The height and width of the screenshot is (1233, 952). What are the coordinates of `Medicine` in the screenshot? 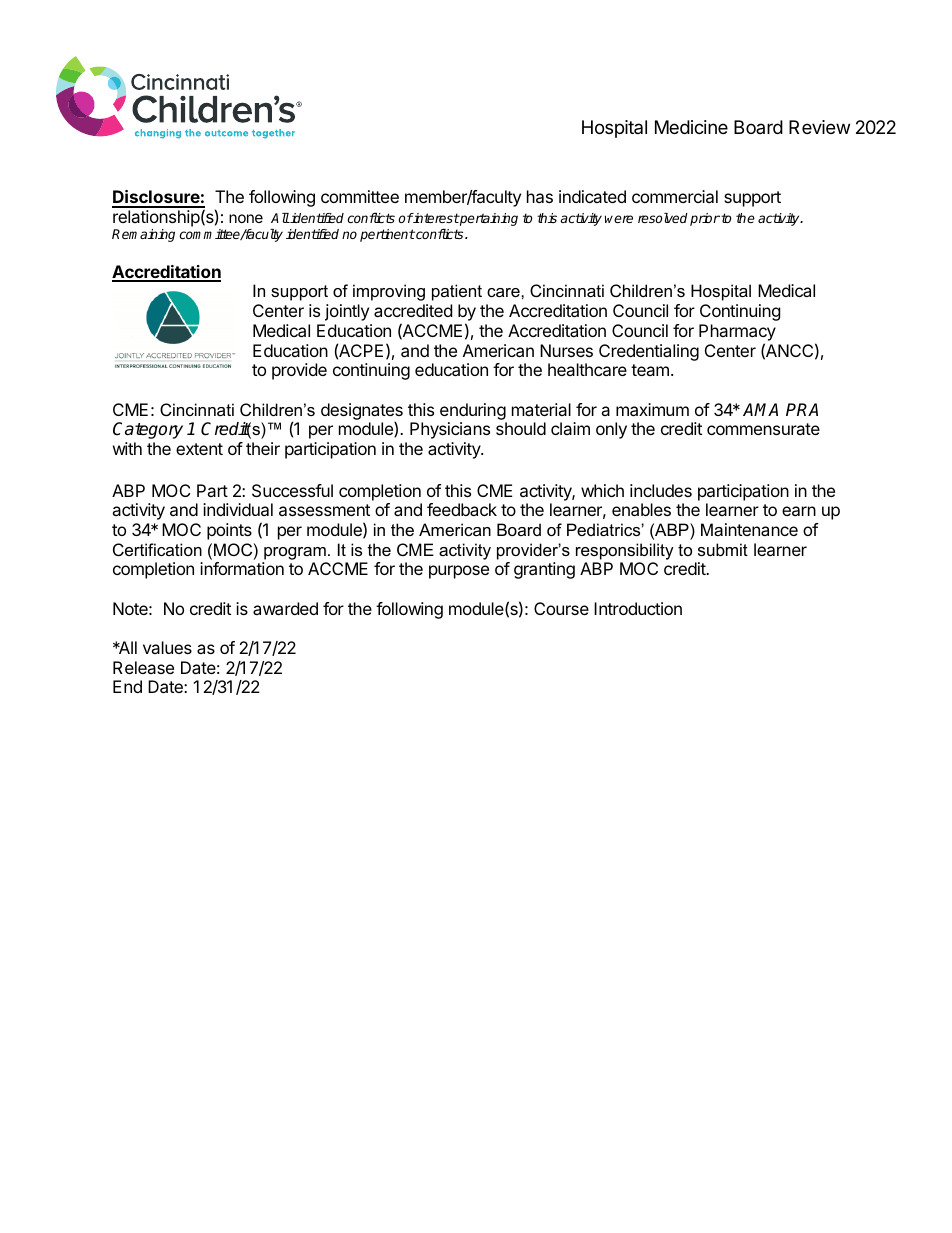 It's located at (691, 127).
